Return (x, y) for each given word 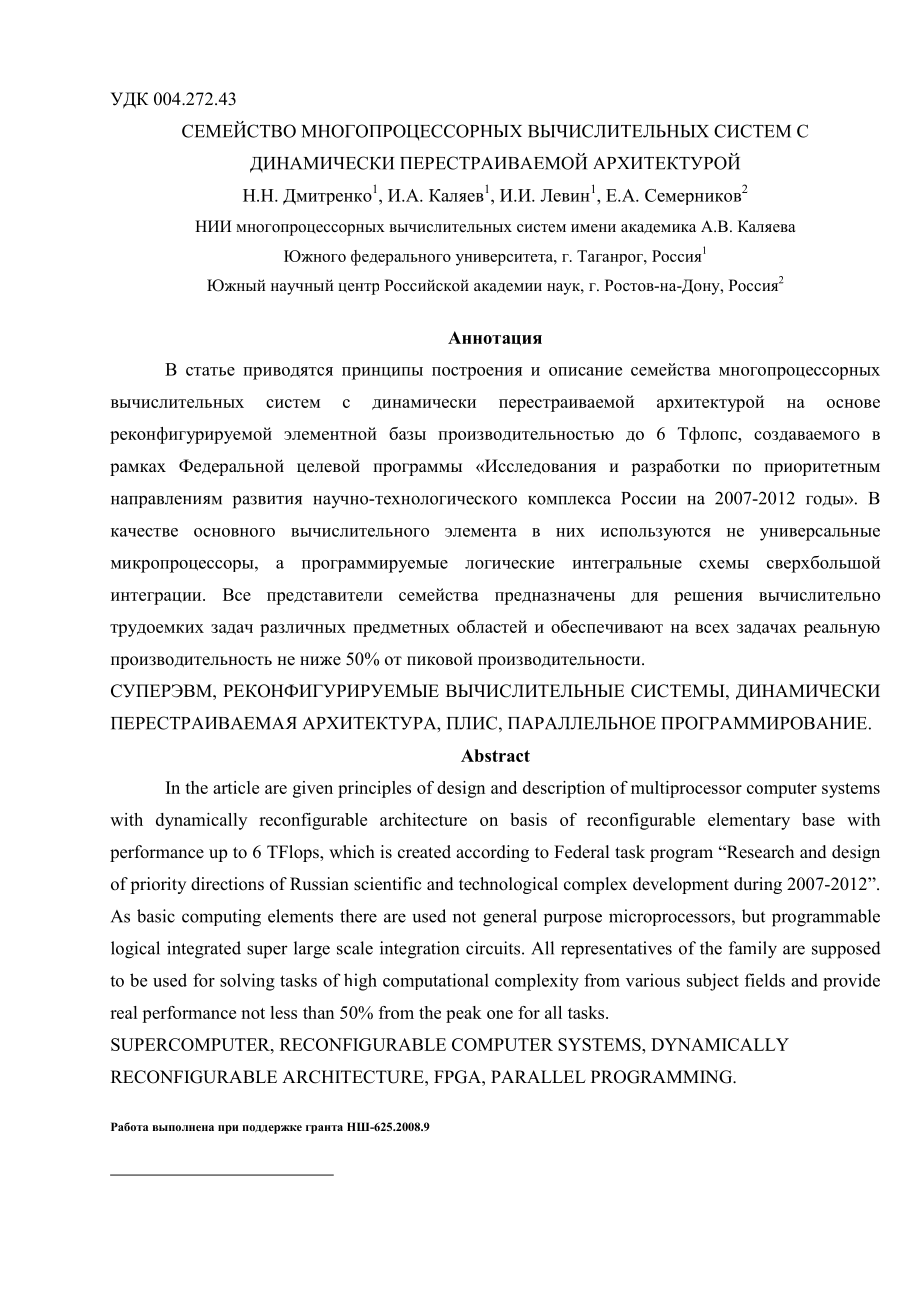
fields (765, 980)
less (283, 1012)
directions (227, 884)
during (758, 885)
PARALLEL (538, 1076)
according (492, 853)
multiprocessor (686, 789)
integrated (204, 950)
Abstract (495, 755)
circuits (493, 948)
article (236, 787)
